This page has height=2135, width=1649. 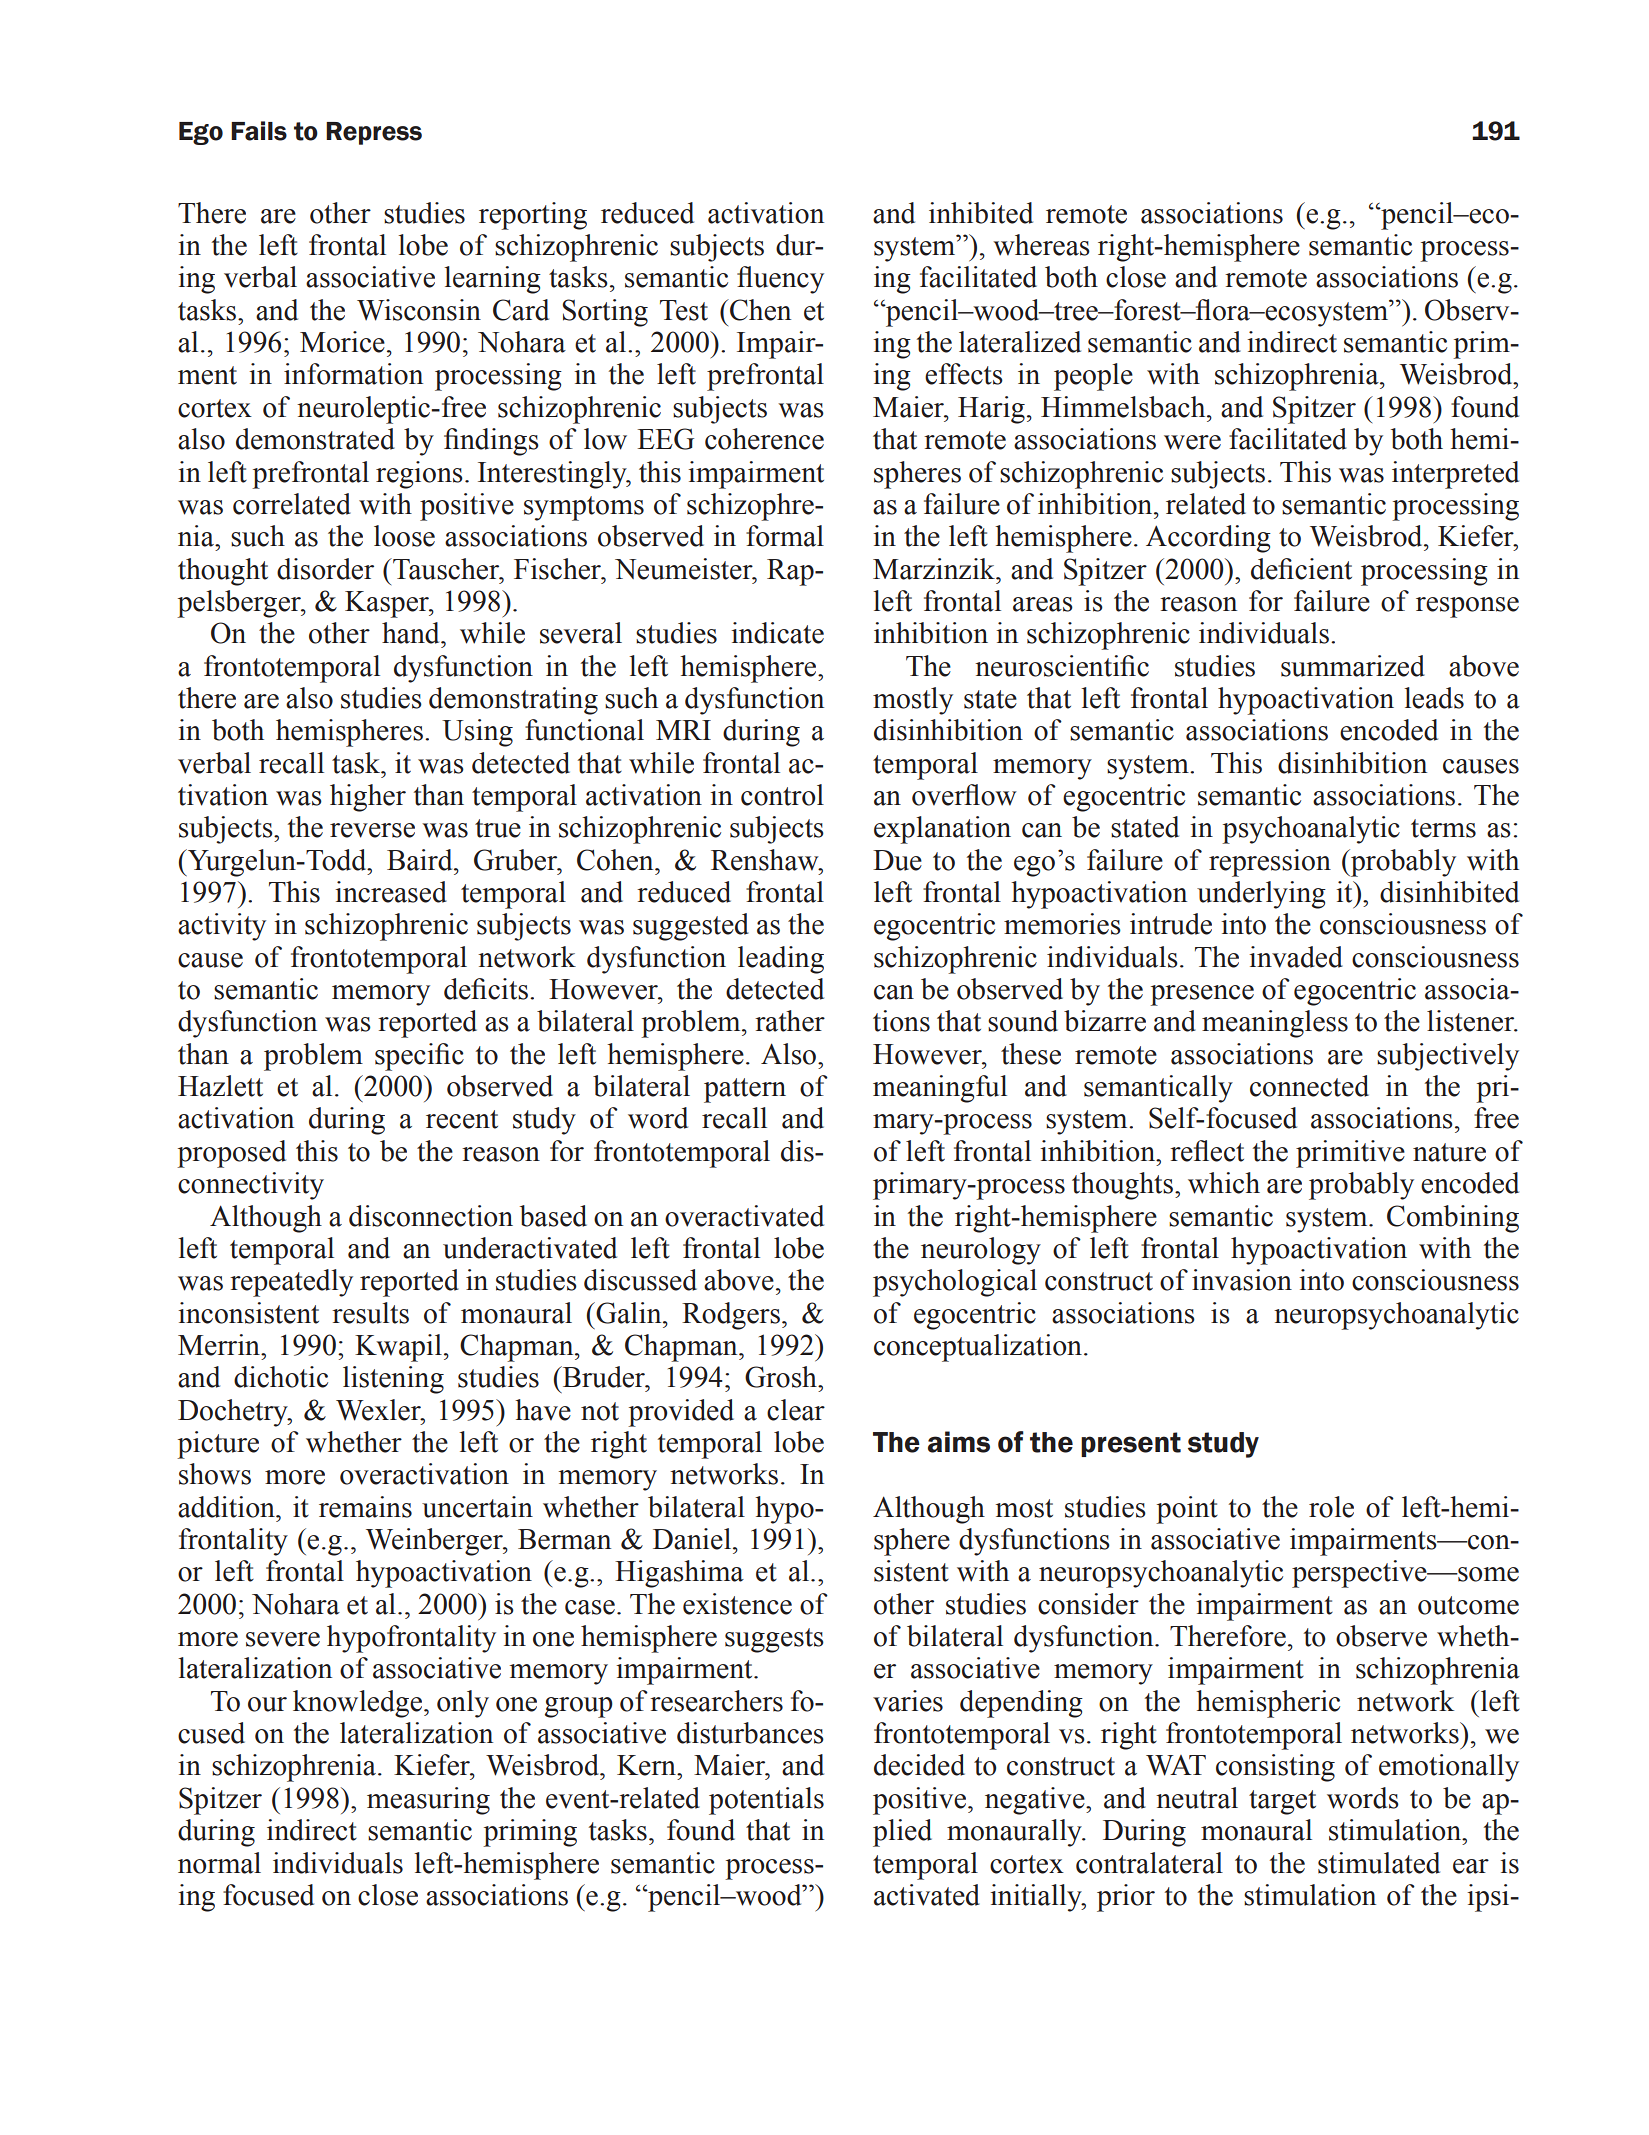 What do you see at coordinates (1242, 1280) in the page?
I see `invasion` at bounding box center [1242, 1280].
